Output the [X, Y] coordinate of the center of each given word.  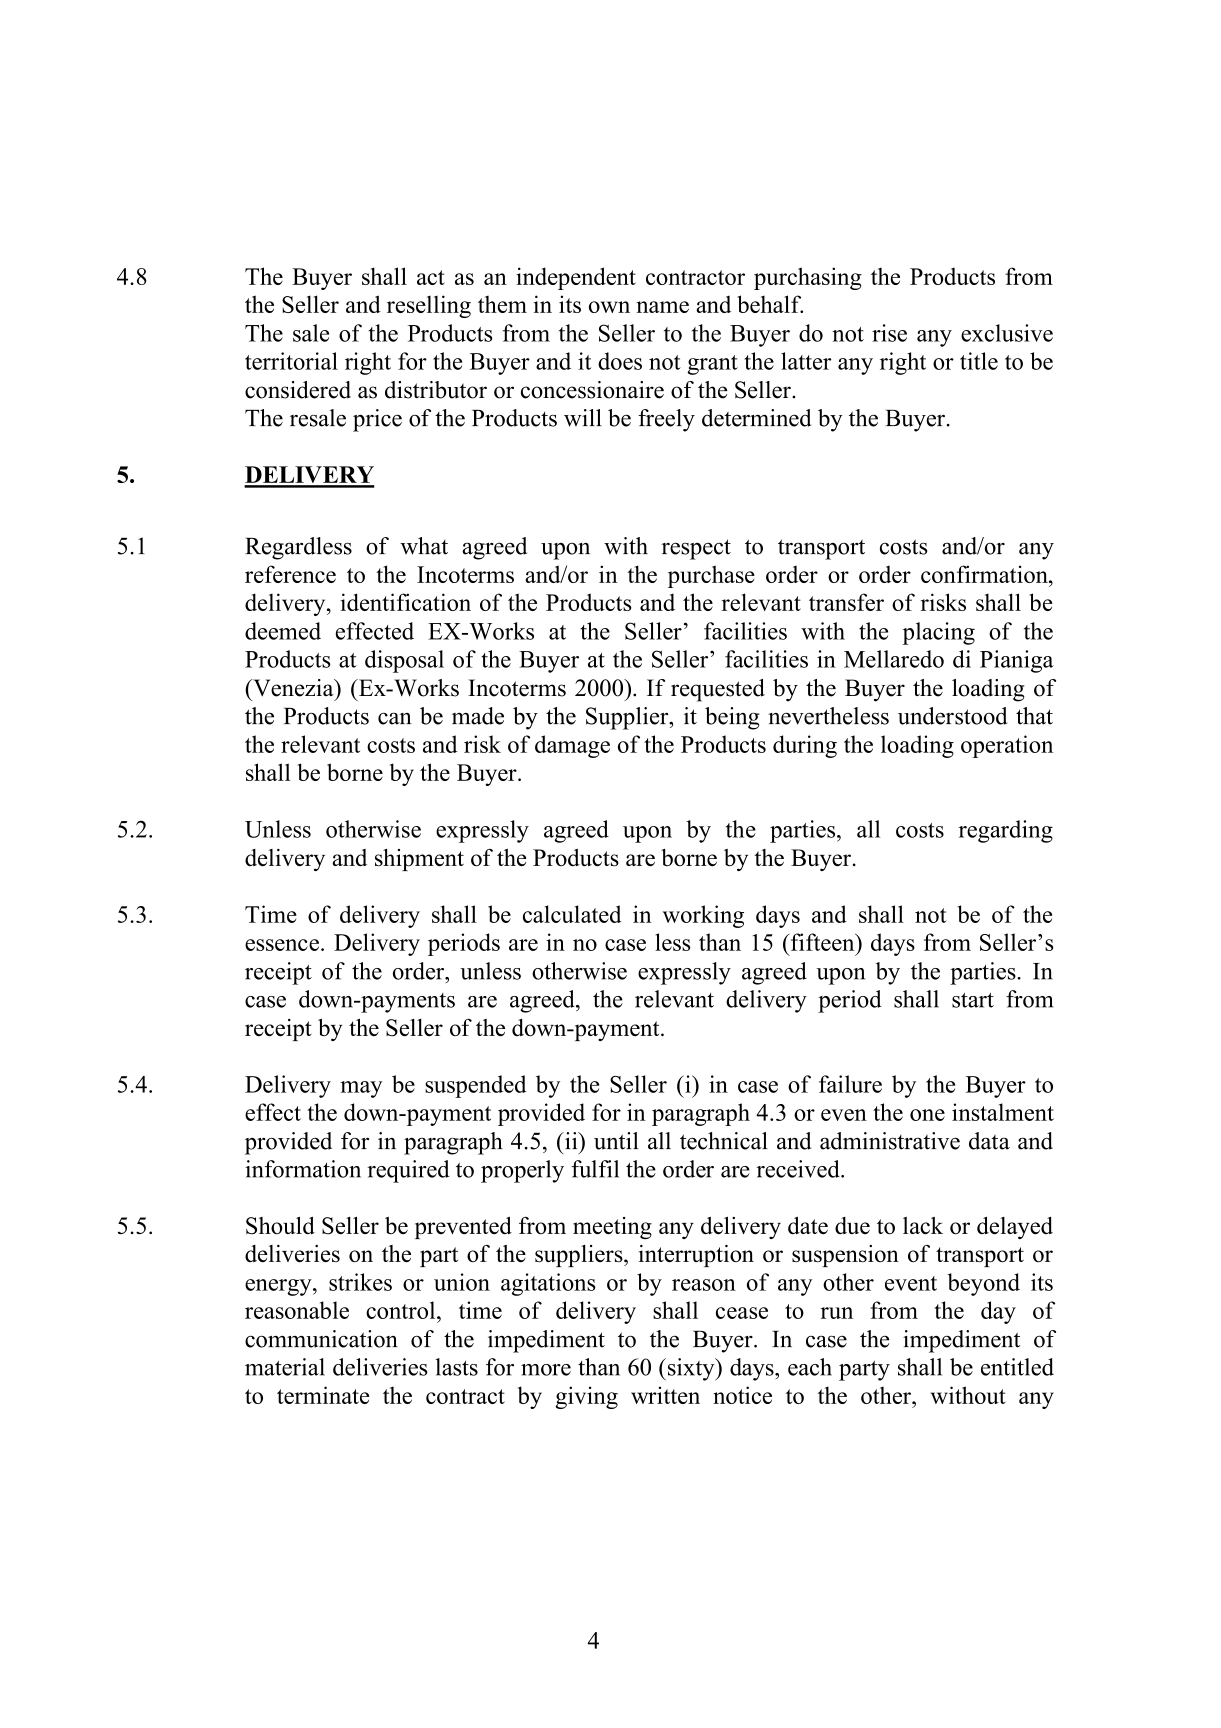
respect [696, 549]
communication [321, 1339]
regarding [1005, 831]
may [361, 1089]
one [927, 1115]
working [703, 916]
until [616, 1141]
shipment [419, 860]
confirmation [985, 574]
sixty [692, 1369]
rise [889, 333]
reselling [429, 306]
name [662, 307]
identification [406, 602]
